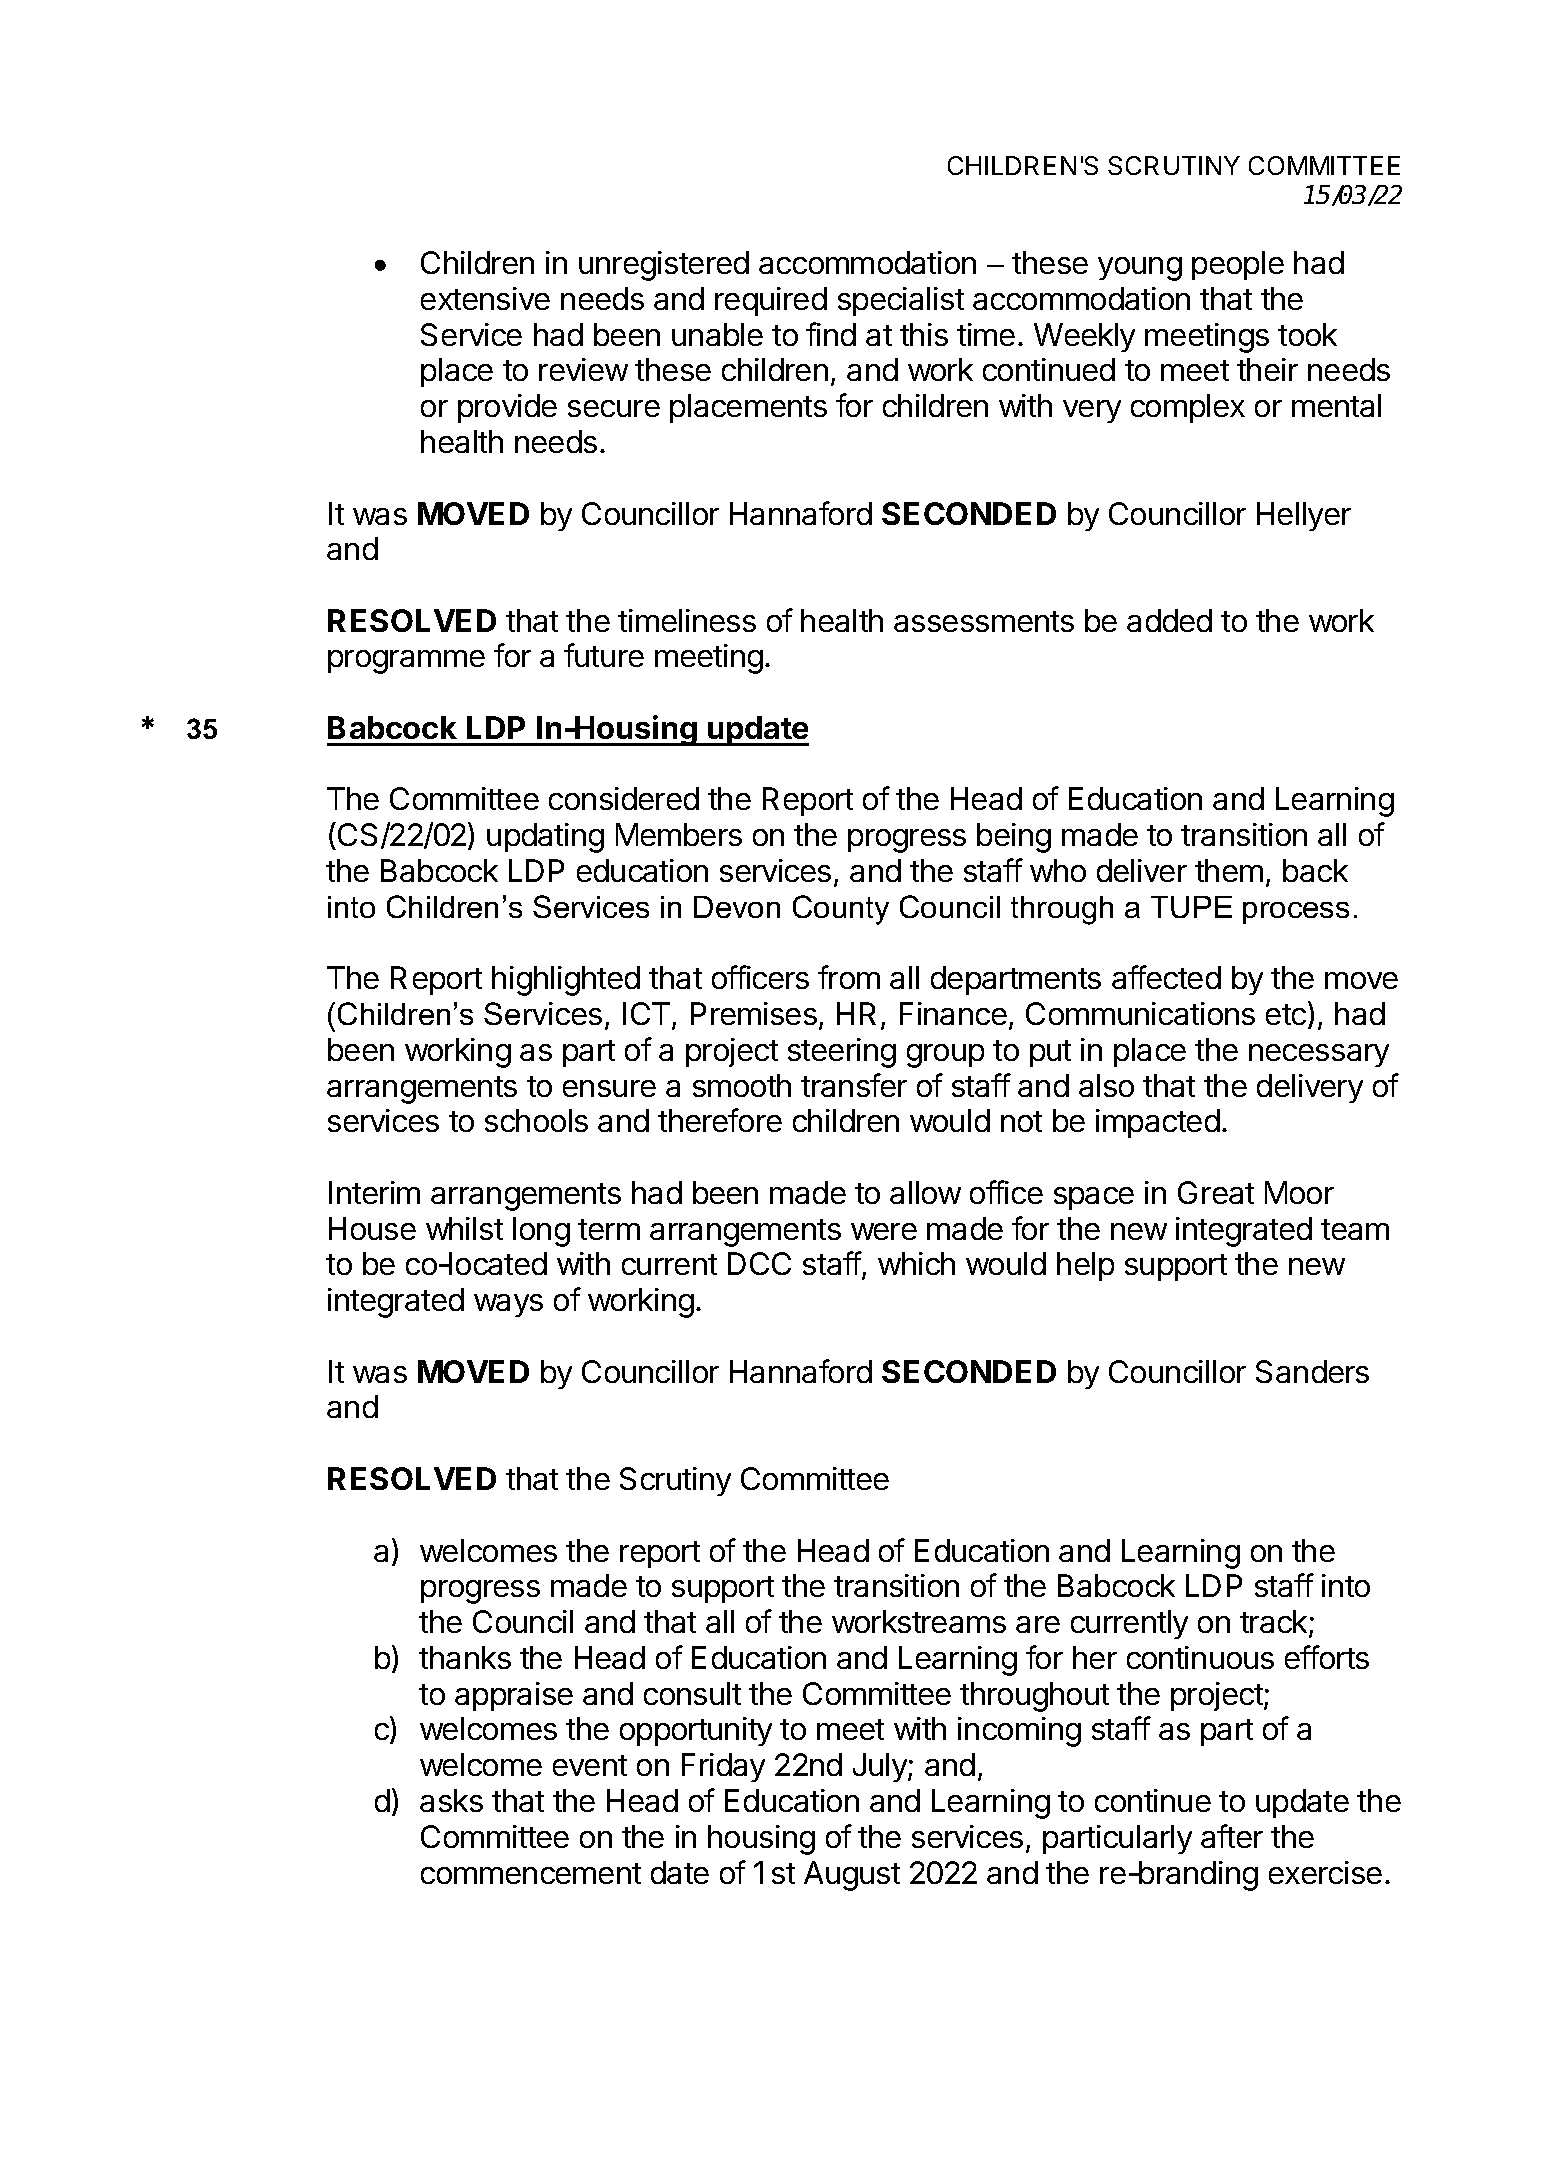 Image resolution: width=1543 pixels, height=2182 pixels. What do you see at coordinates (1238, 265) in the screenshot?
I see `people` at bounding box center [1238, 265].
